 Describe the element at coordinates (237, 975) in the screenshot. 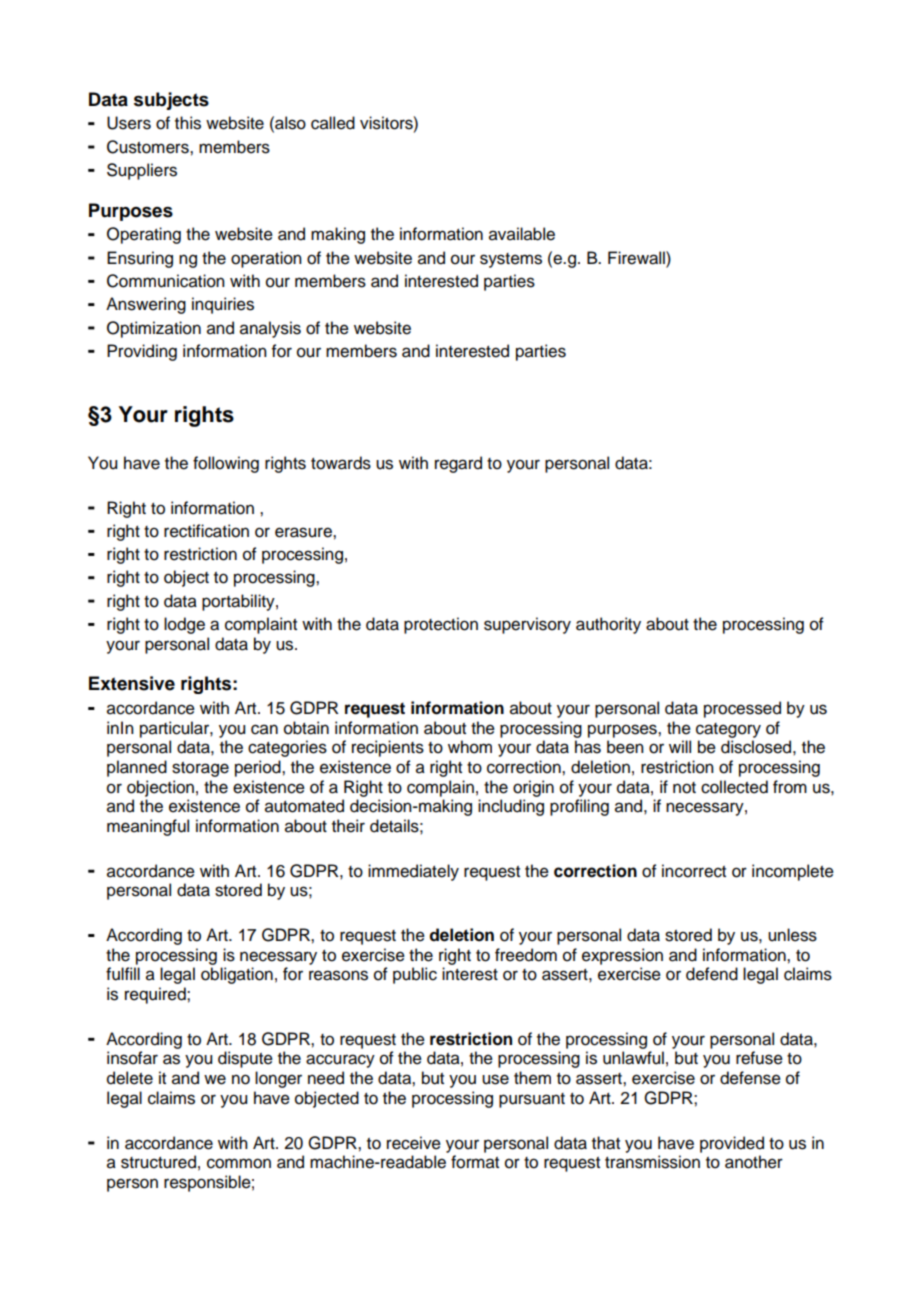

I see `obligation` at that location.
